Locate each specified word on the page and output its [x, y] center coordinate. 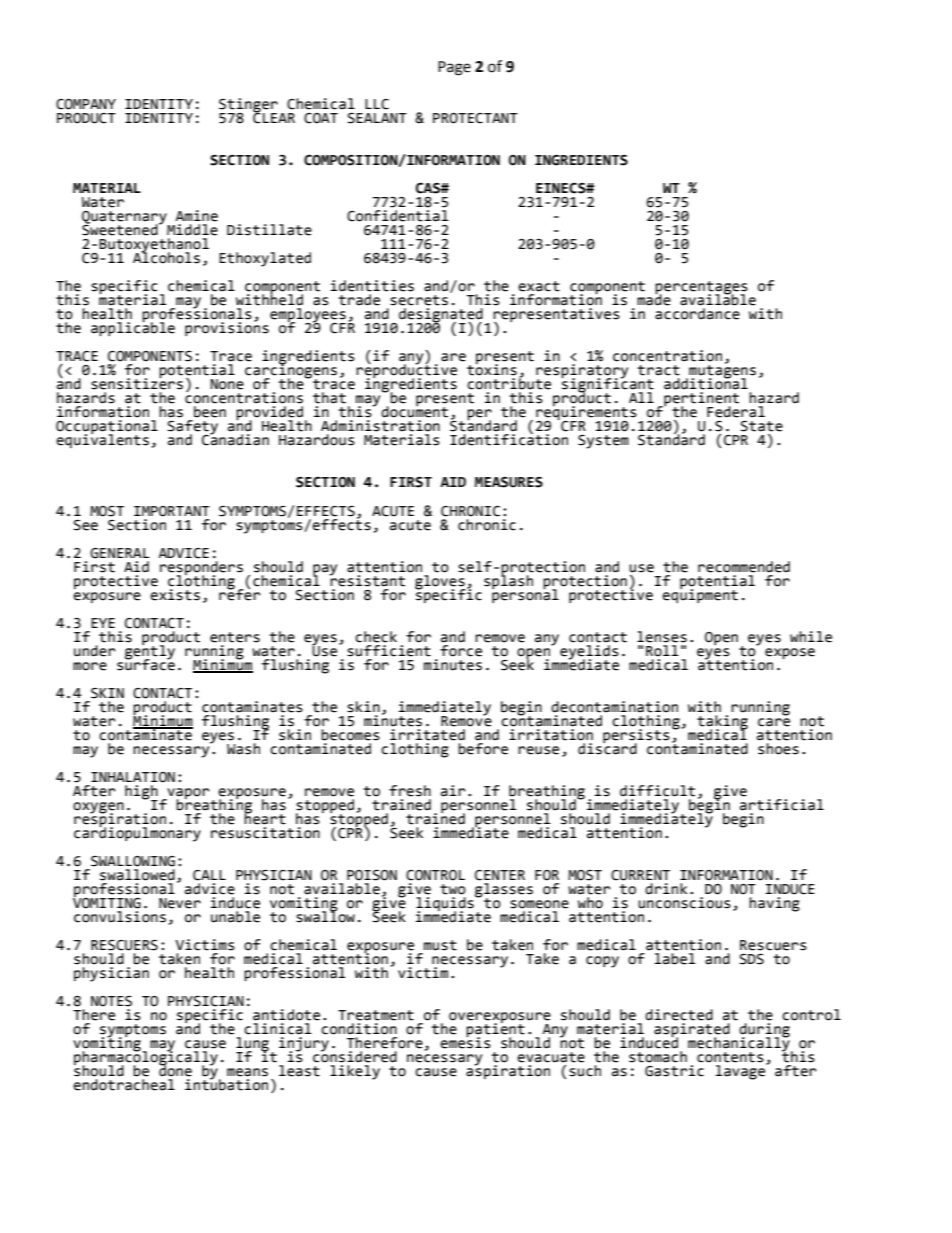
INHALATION [133, 777]
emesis [465, 1042]
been [210, 412]
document [414, 411]
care [774, 722]
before [483, 747]
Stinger [248, 106]
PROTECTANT [475, 118]
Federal [736, 412]
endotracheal [124, 1085]
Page [454, 68]
